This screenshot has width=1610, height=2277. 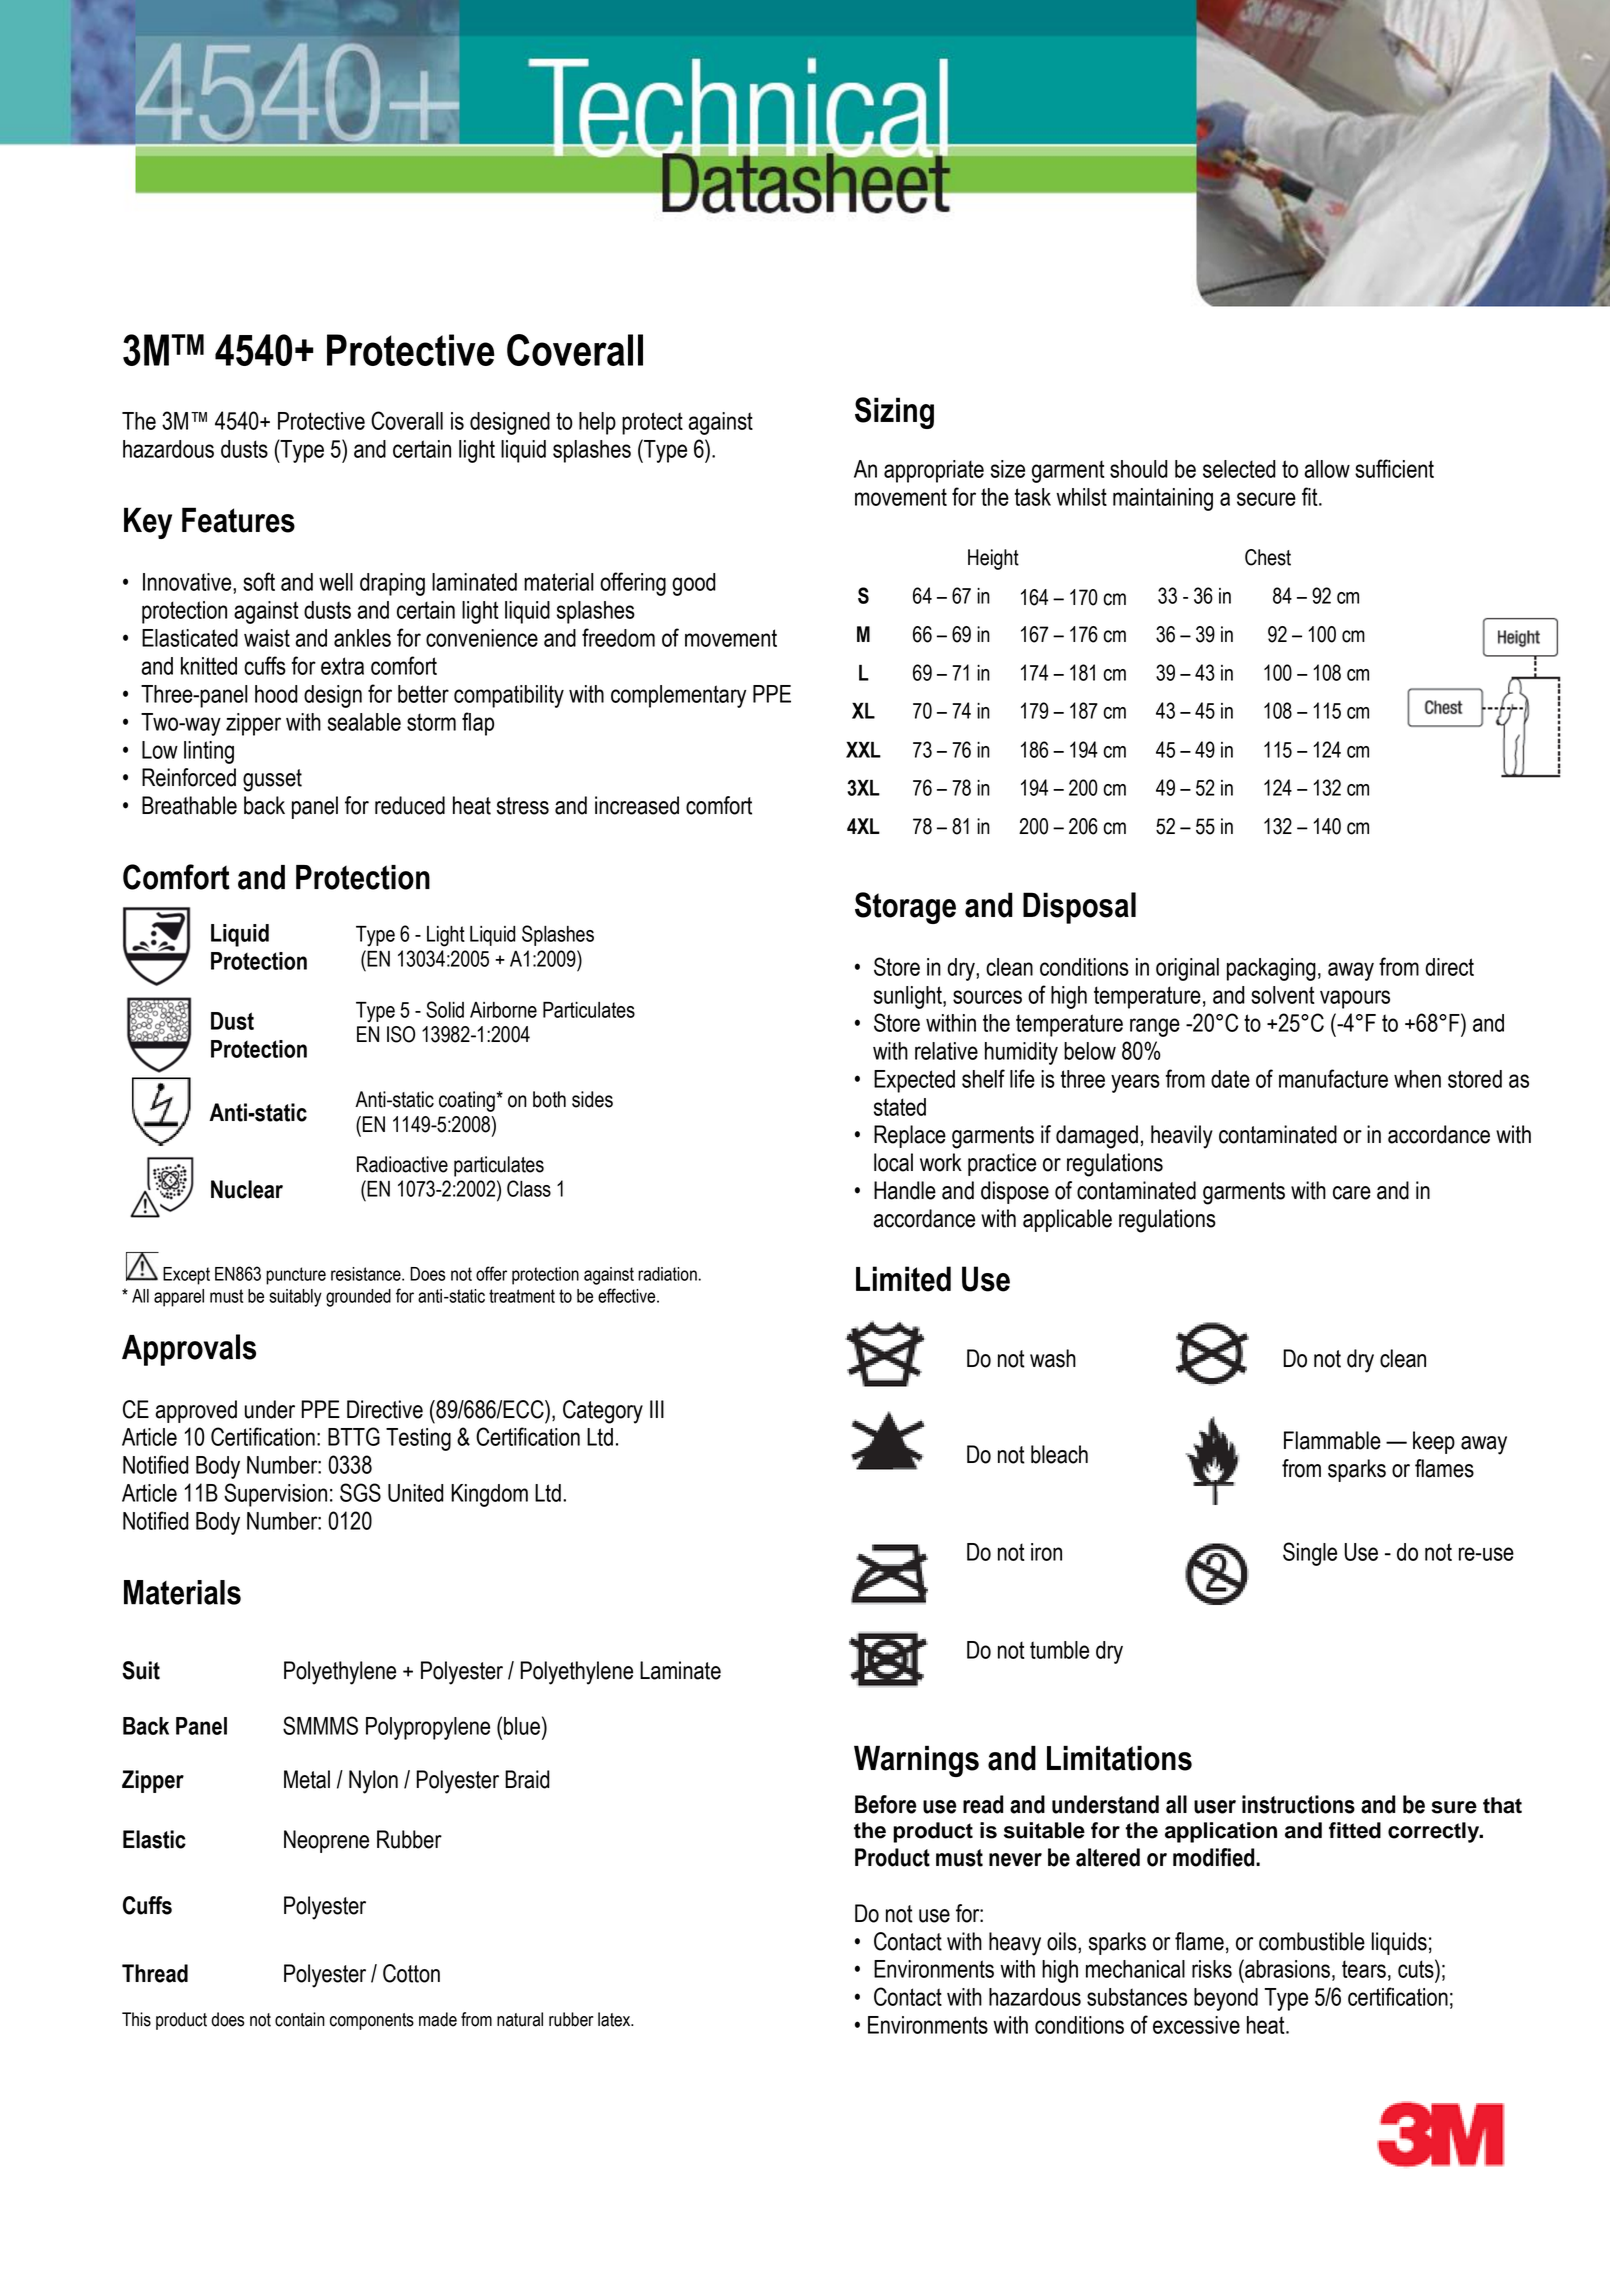 What do you see at coordinates (905, 1190) in the screenshot?
I see `Handle` at bounding box center [905, 1190].
